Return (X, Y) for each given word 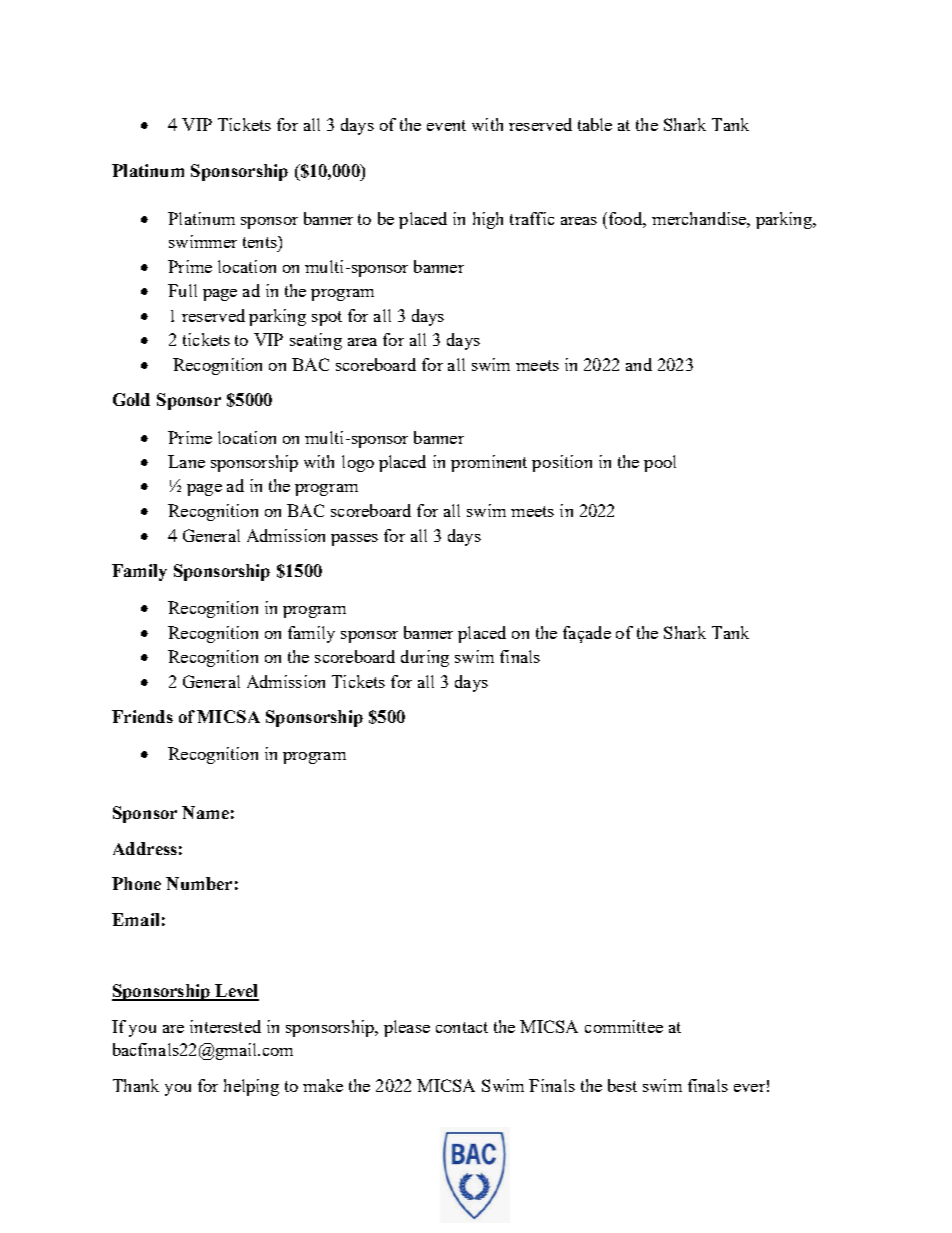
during (425, 658)
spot (327, 318)
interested (225, 1026)
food (627, 220)
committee (624, 1026)
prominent (489, 463)
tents (261, 242)
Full (182, 290)
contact (462, 1027)
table (595, 124)
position (562, 463)
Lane (186, 461)
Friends (142, 716)
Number (199, 883)
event (446, 125)
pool (660, 463)
